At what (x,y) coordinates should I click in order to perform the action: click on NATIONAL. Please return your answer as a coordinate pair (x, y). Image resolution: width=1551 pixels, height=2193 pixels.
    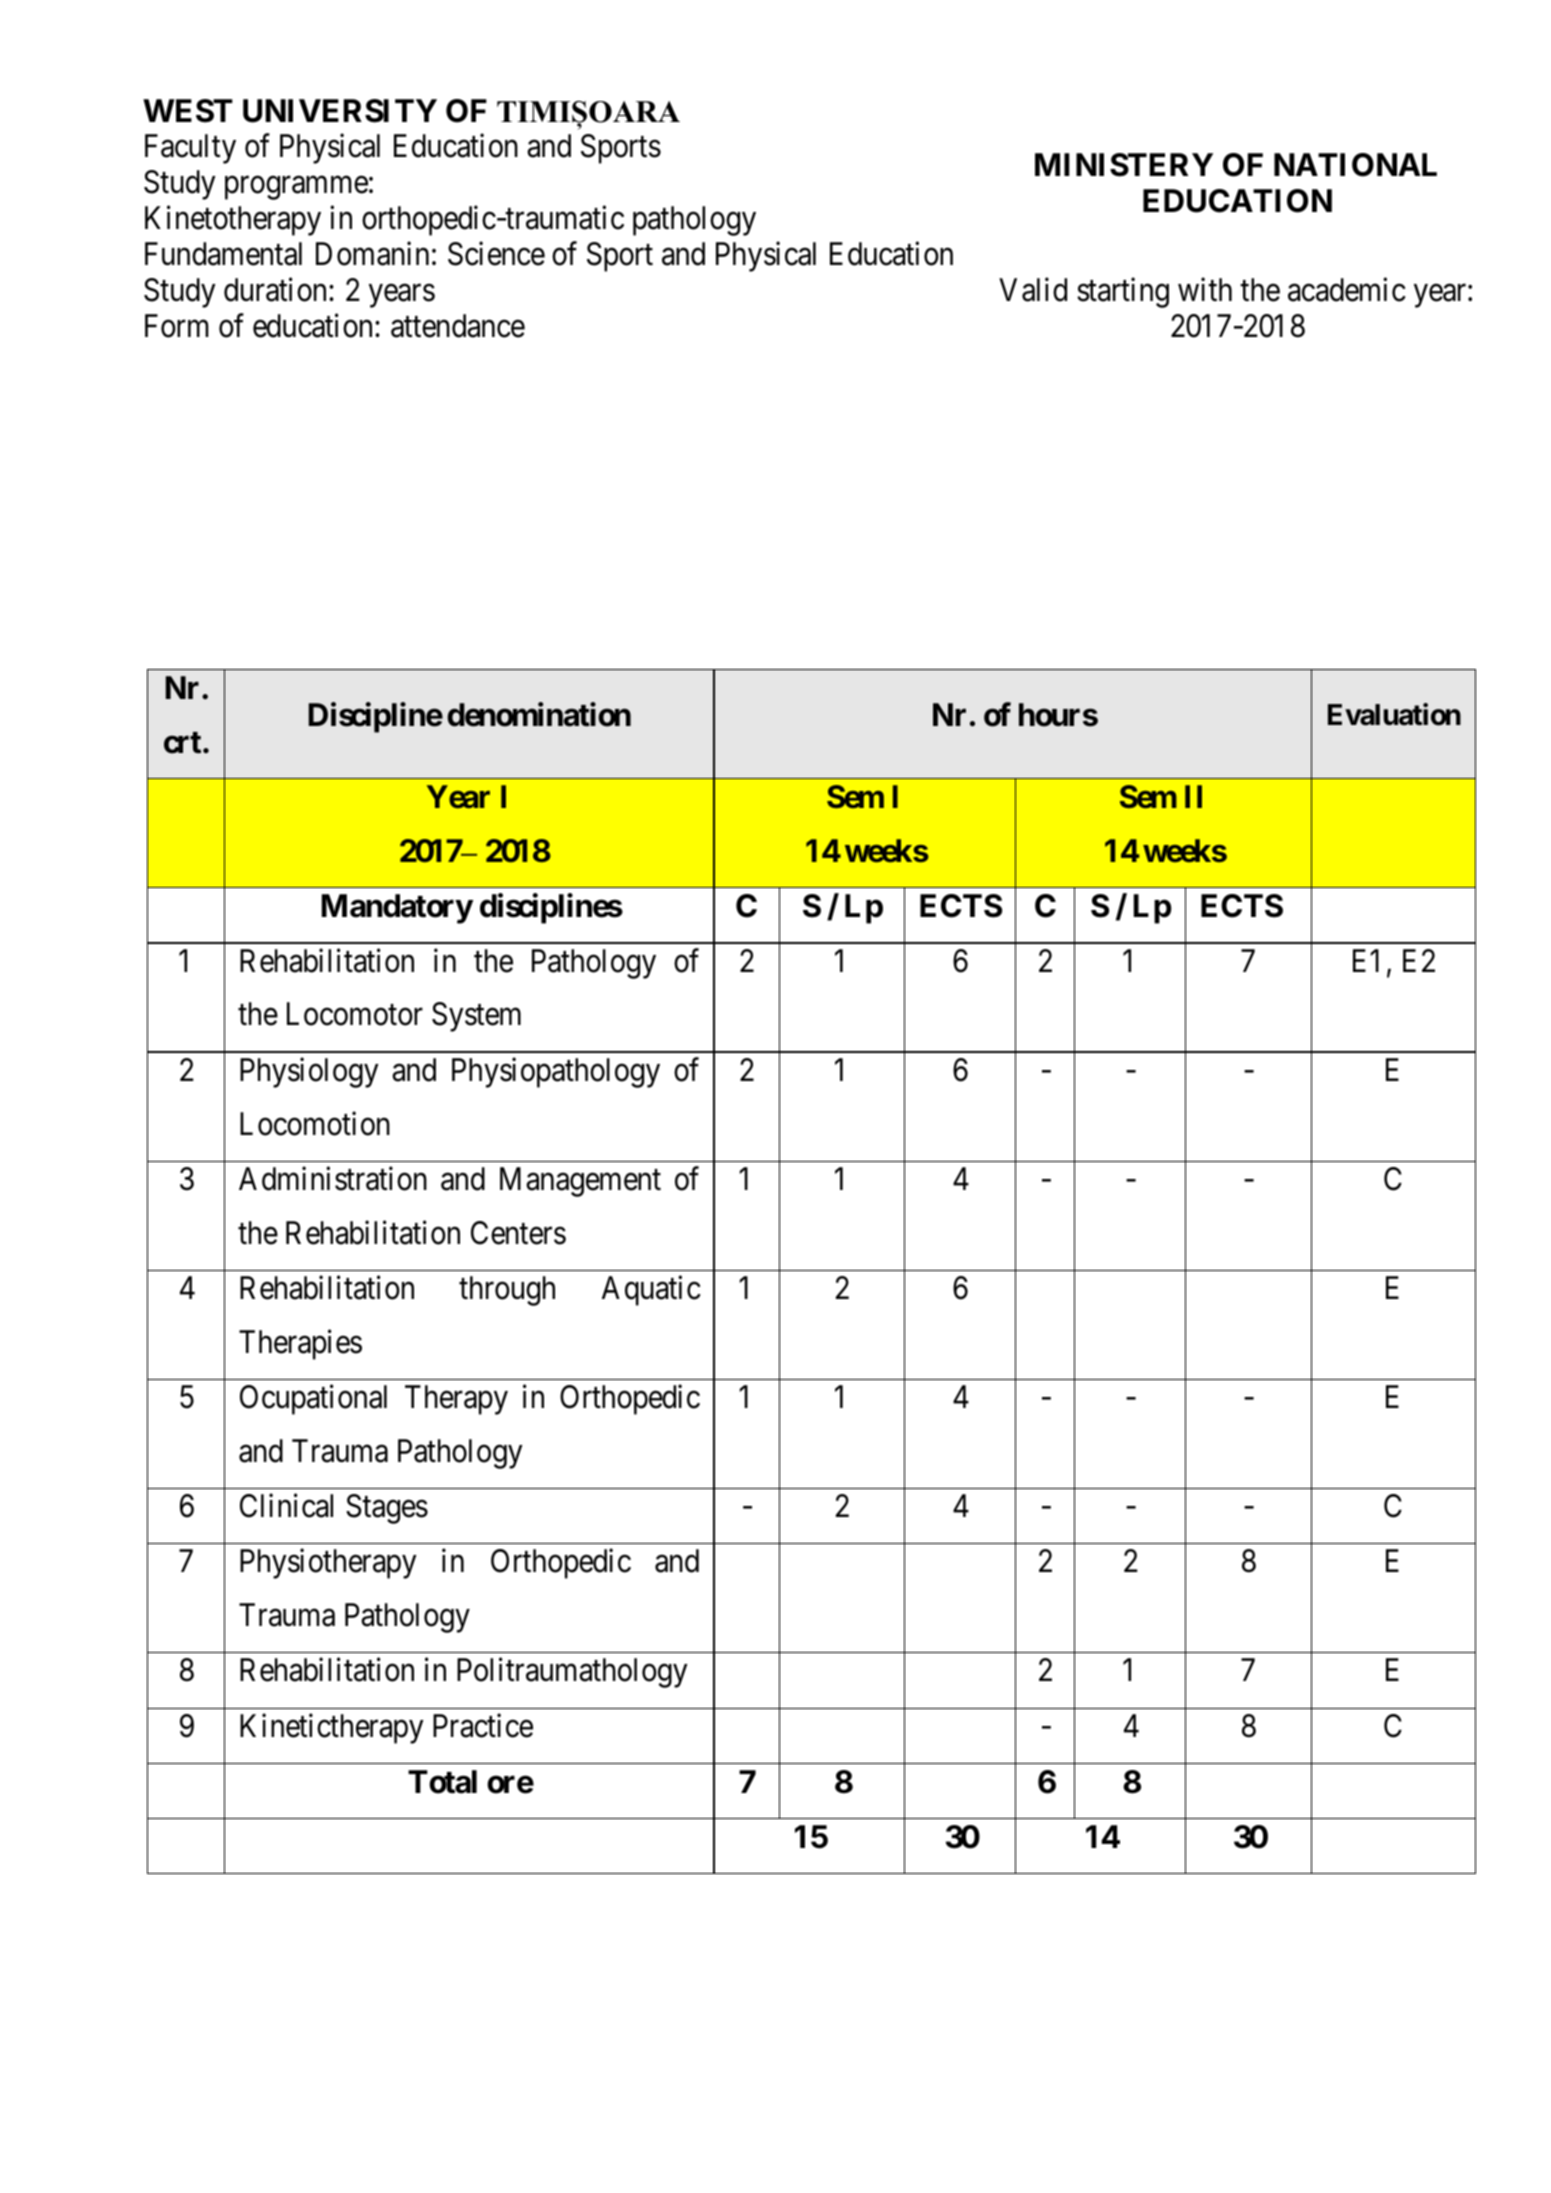
    Looking at the image, I should click on (1355, 165).
